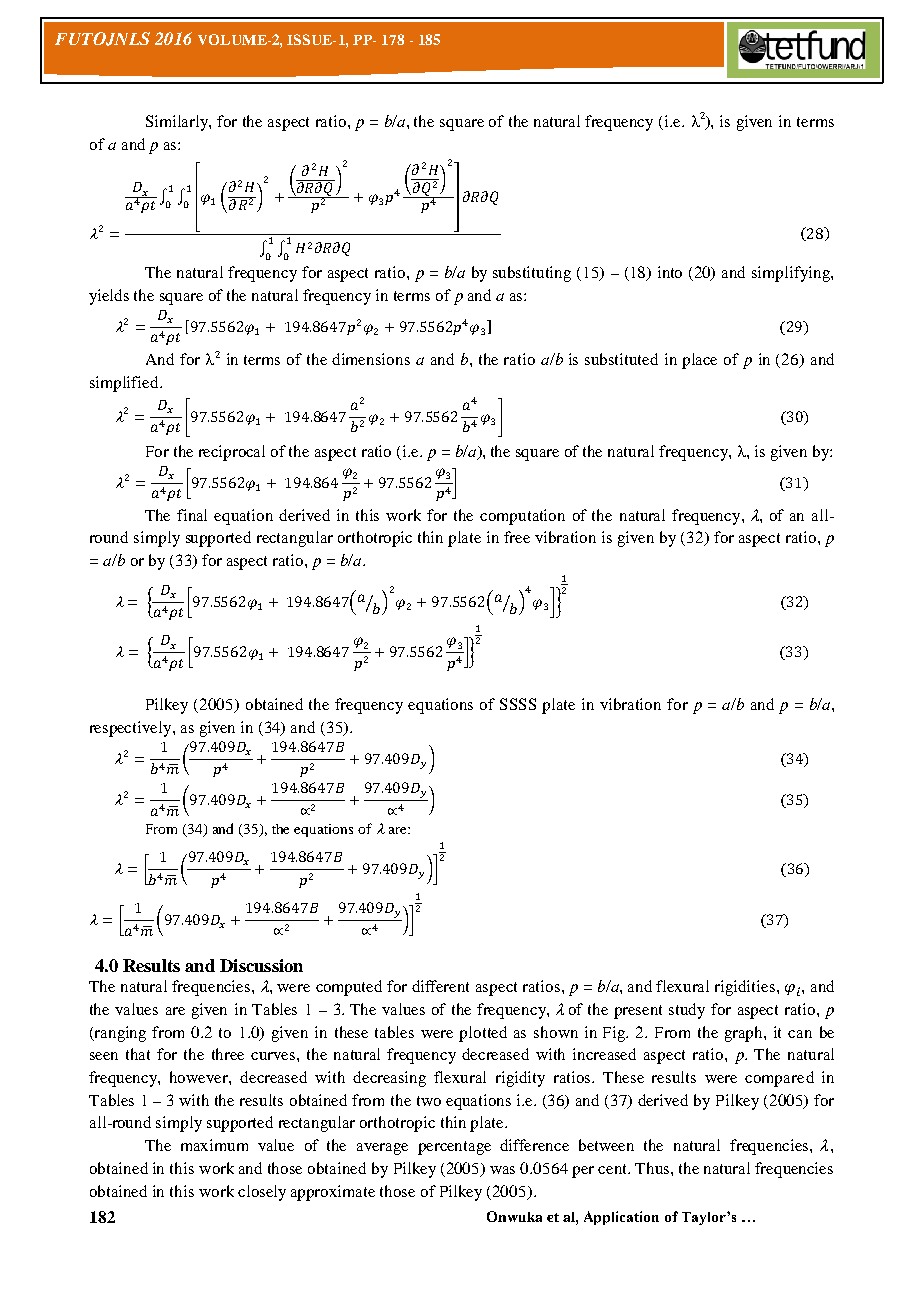 The height and width of the image is (1308, 924). What do you see at coordinates (502, 1170) in the image?
I see `was` at bounding box center [502, 1170].
